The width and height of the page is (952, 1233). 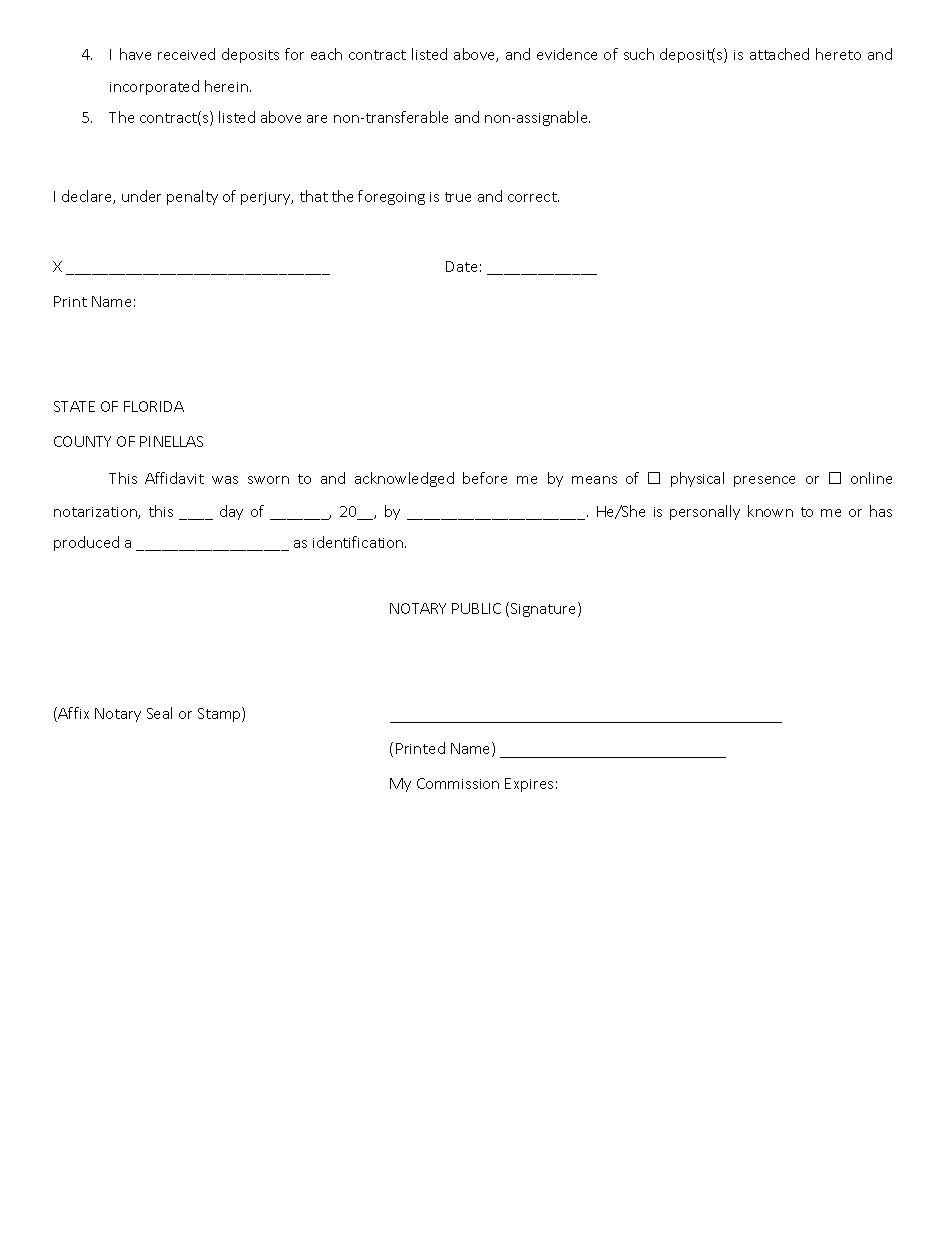 I want to click on known, so click(x=770, y=511).
